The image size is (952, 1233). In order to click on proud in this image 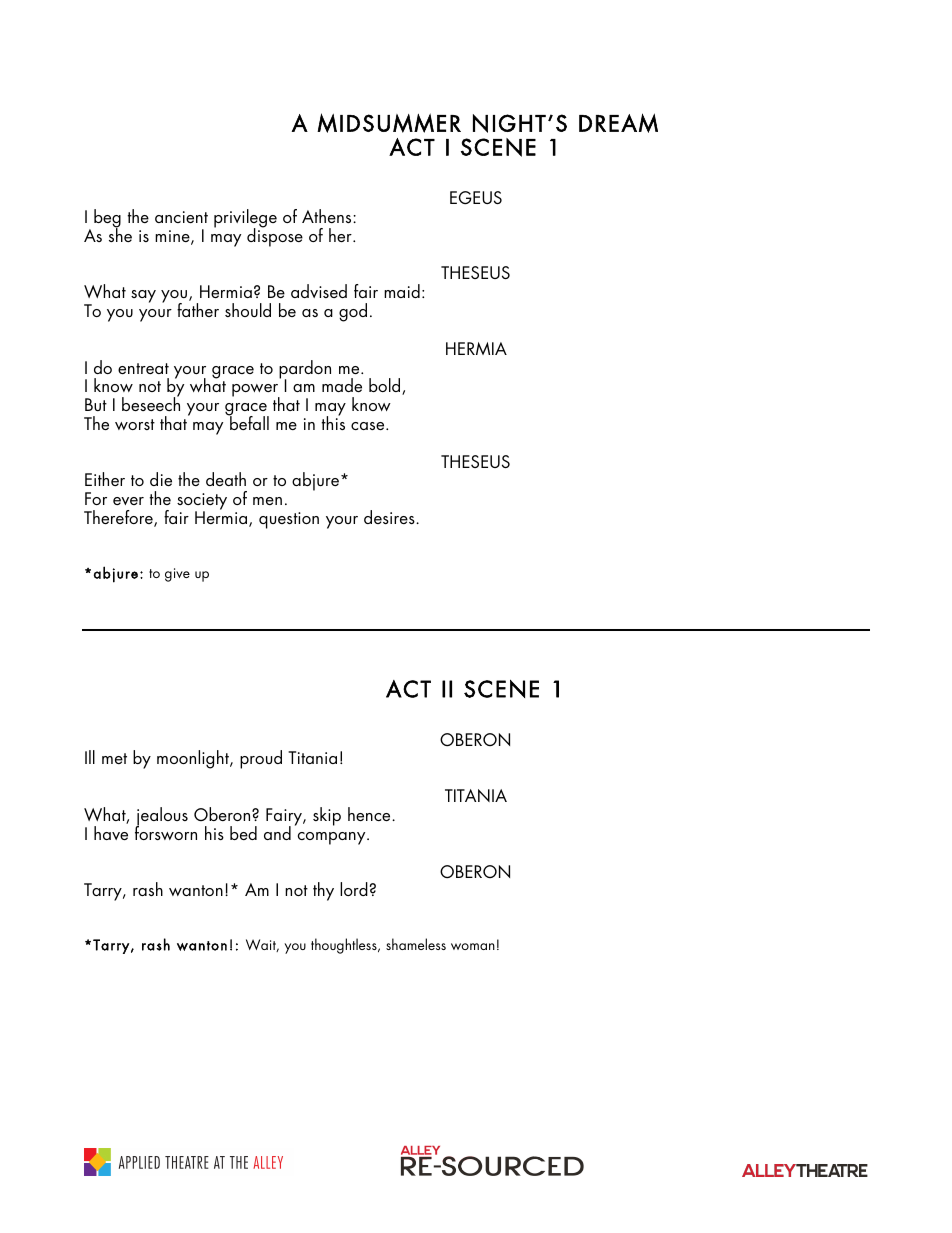, I will do `click(261, 759)`.
